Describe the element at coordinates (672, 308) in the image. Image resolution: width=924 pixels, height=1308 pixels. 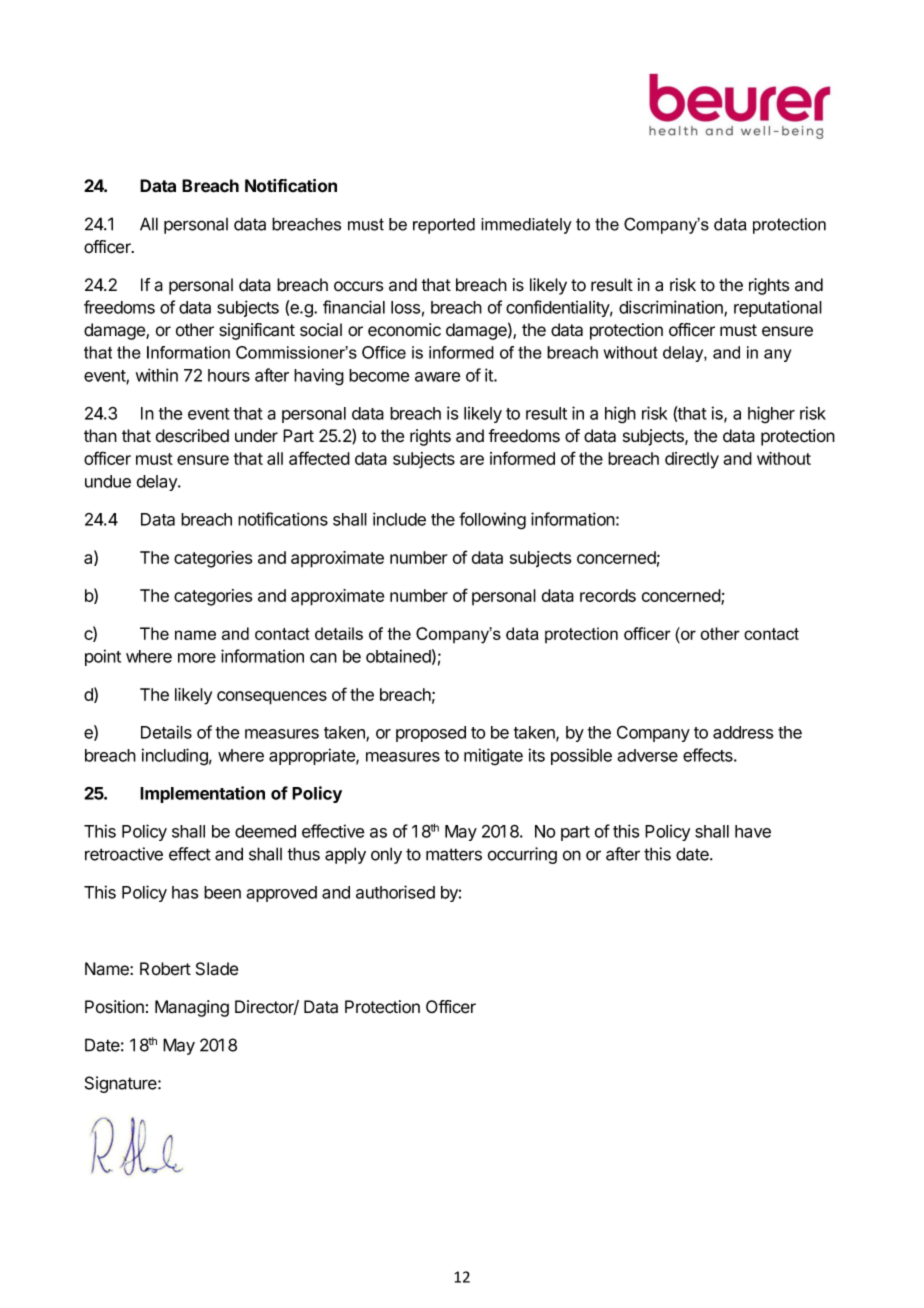
I see `discrimination` at that location.
